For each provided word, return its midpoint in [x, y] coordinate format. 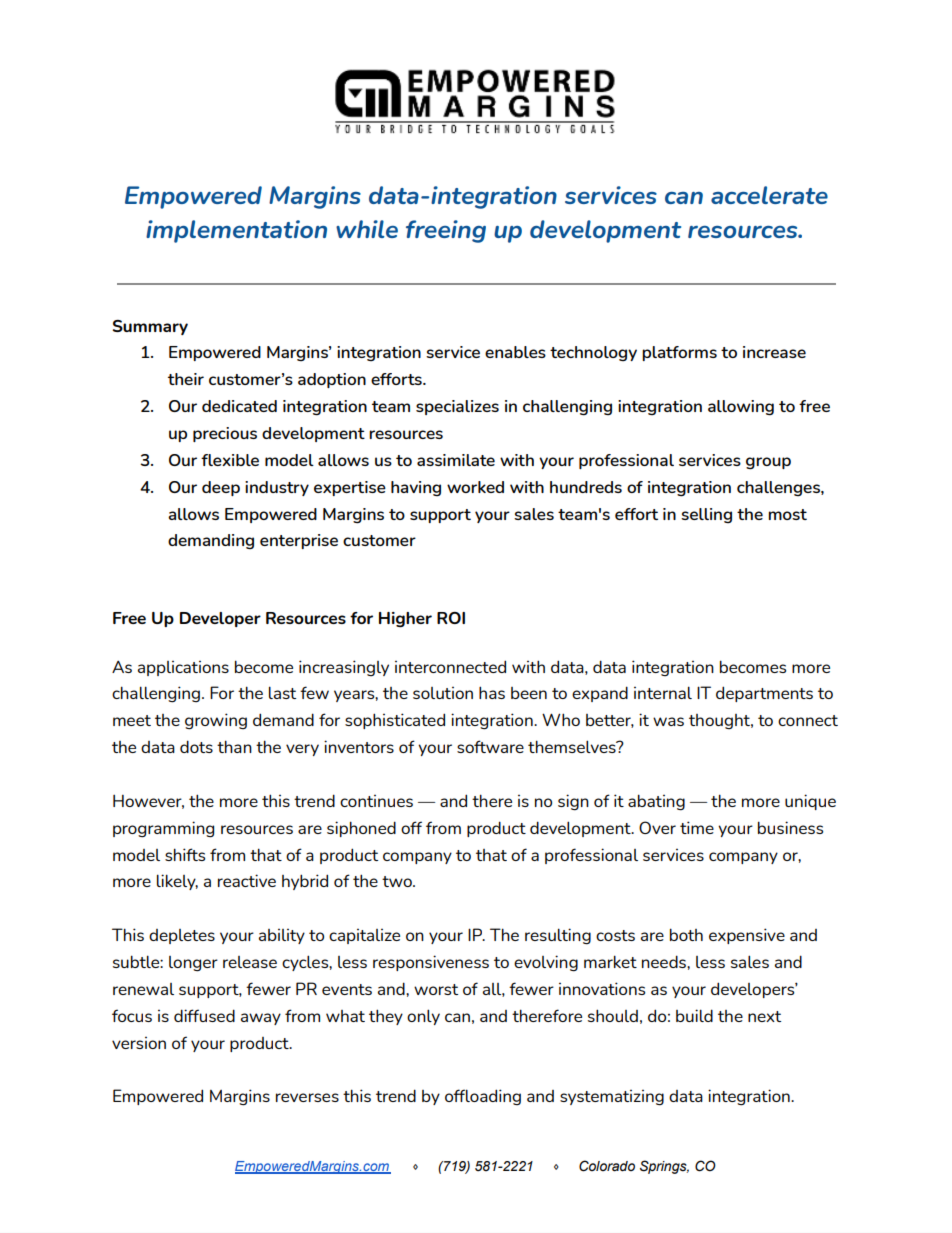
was [668, 721]
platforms [679, 353]
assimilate [456, 460]
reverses [307, 1097]
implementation [236, 231]
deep [221, 488]
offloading [483, 1097]
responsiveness [431, 963]
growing [216, 721]
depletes [182, 936]
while [367, 229]
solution [443, 693]
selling [706, 515]
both [686, 934]
